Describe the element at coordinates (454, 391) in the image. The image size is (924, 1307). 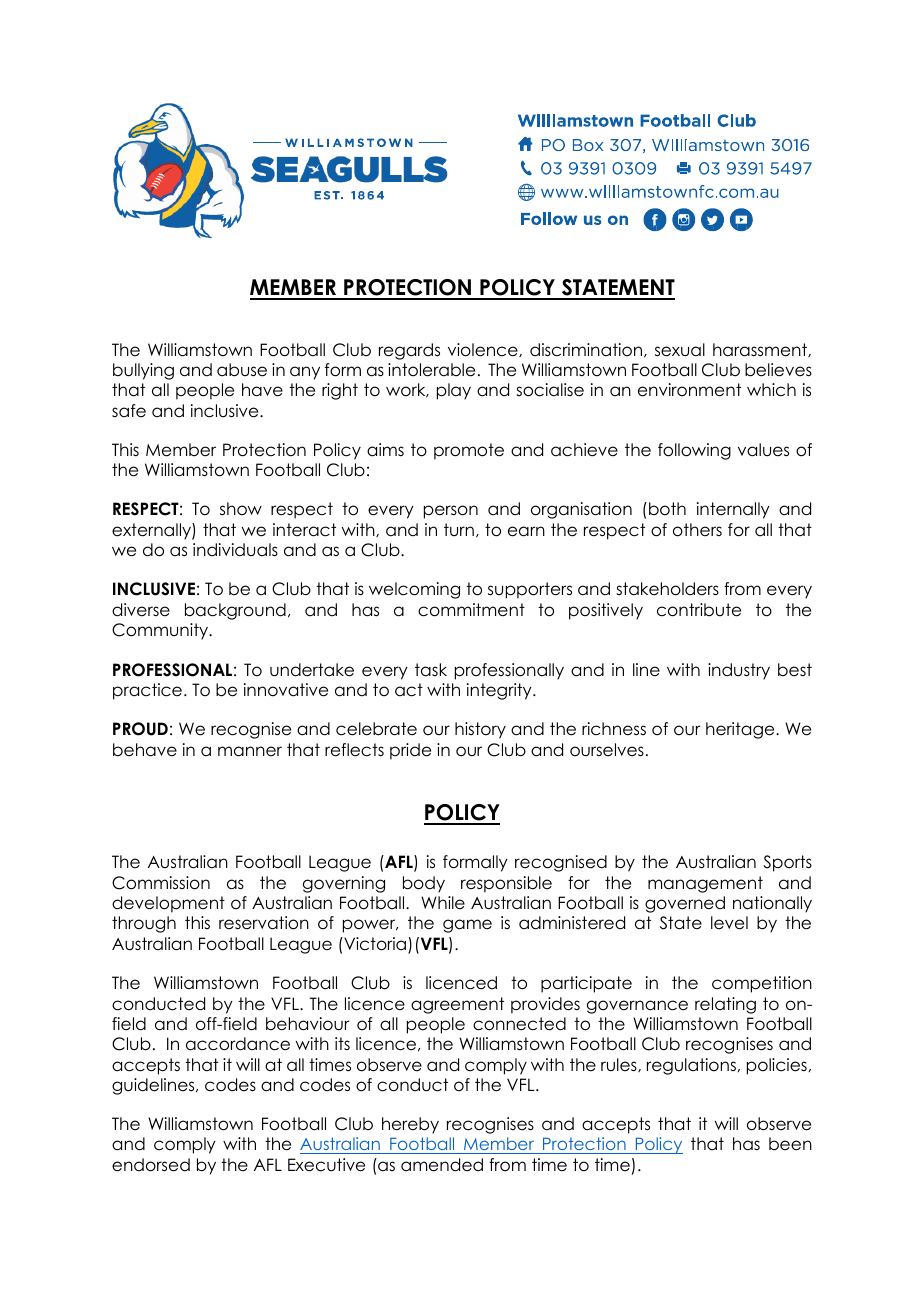
I see `play` at that location.
